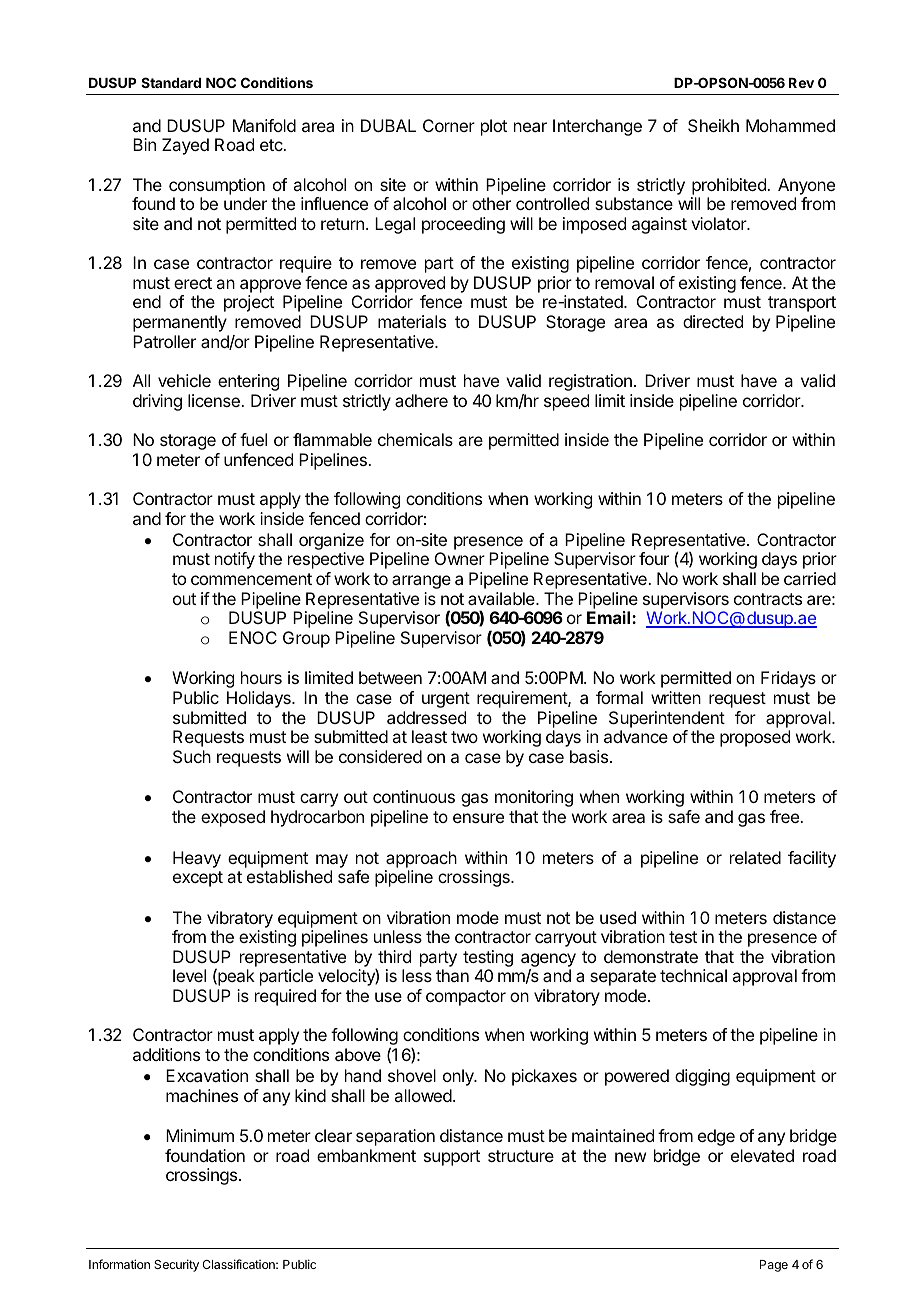 The height and width of the document is (1308, 924). I want to click on Sheikh, so click(713, 125).
